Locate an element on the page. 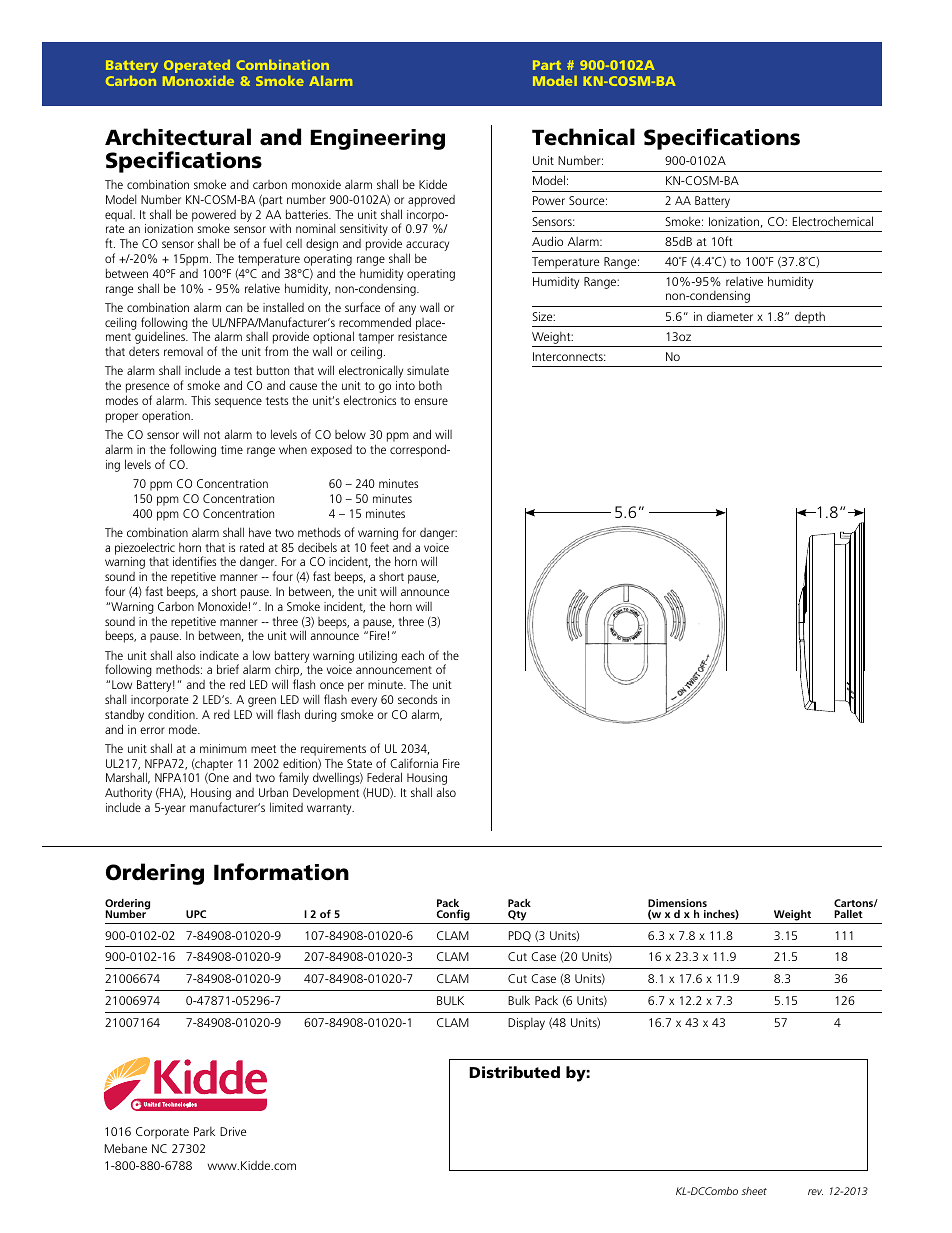 Image resolution: width=952 pixels, height=1233 pixels. indicate is located at coordinates (219, 655).
